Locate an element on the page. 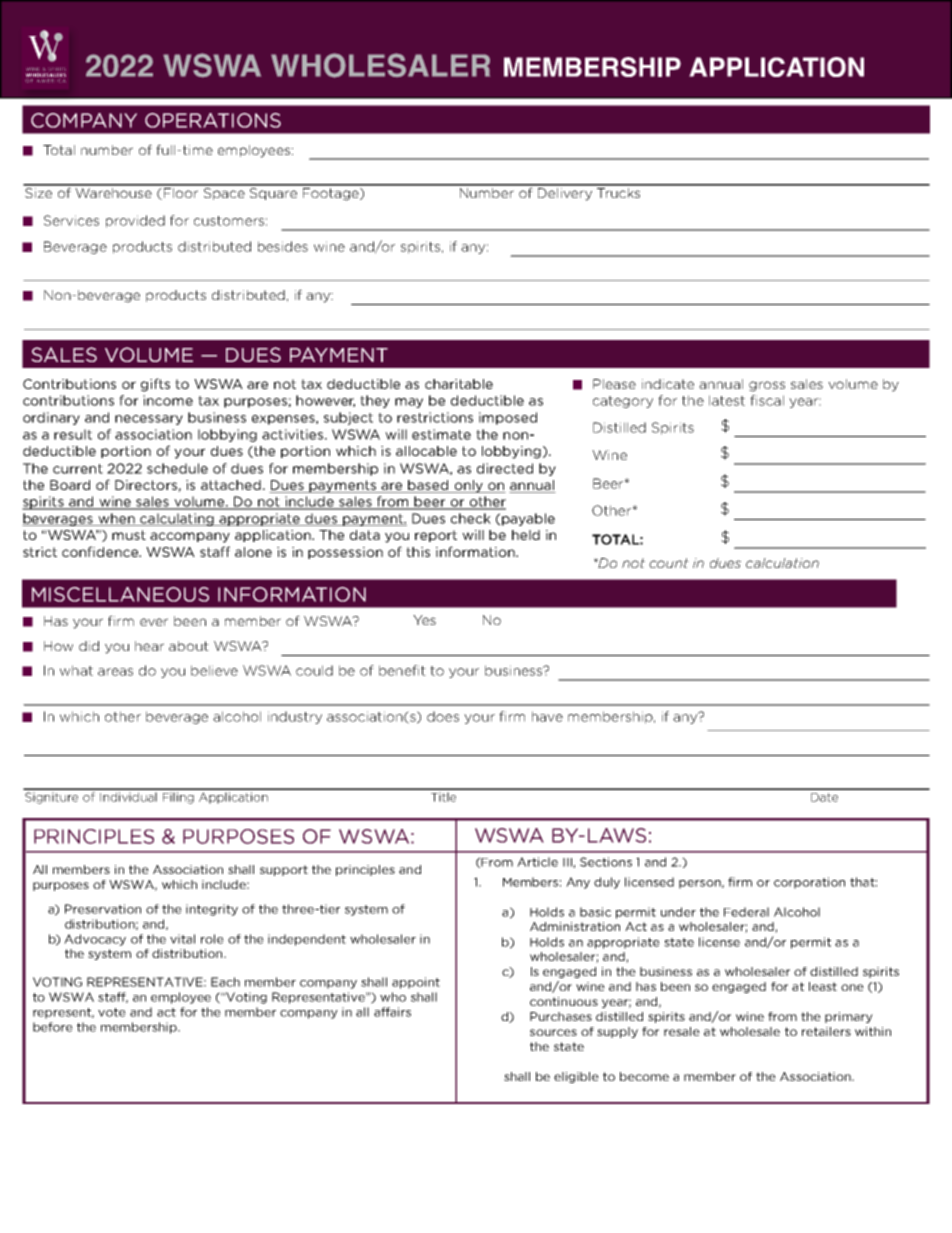 This document has height=1233, width=952. Trucks is located at coordinates (619, 191).
